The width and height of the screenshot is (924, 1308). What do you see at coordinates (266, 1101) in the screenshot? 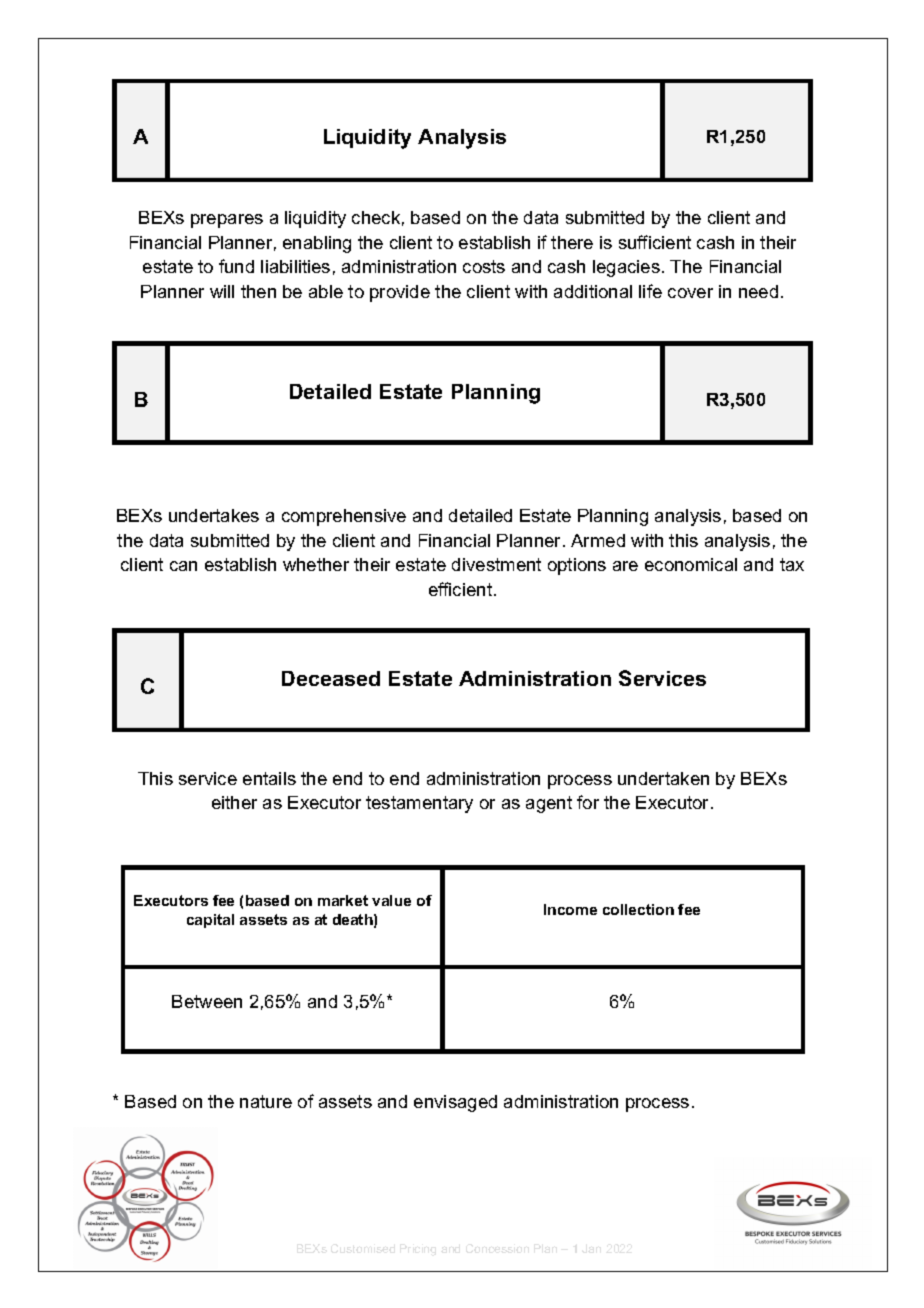
I see `nature` at bounding box center [266, 1101].
